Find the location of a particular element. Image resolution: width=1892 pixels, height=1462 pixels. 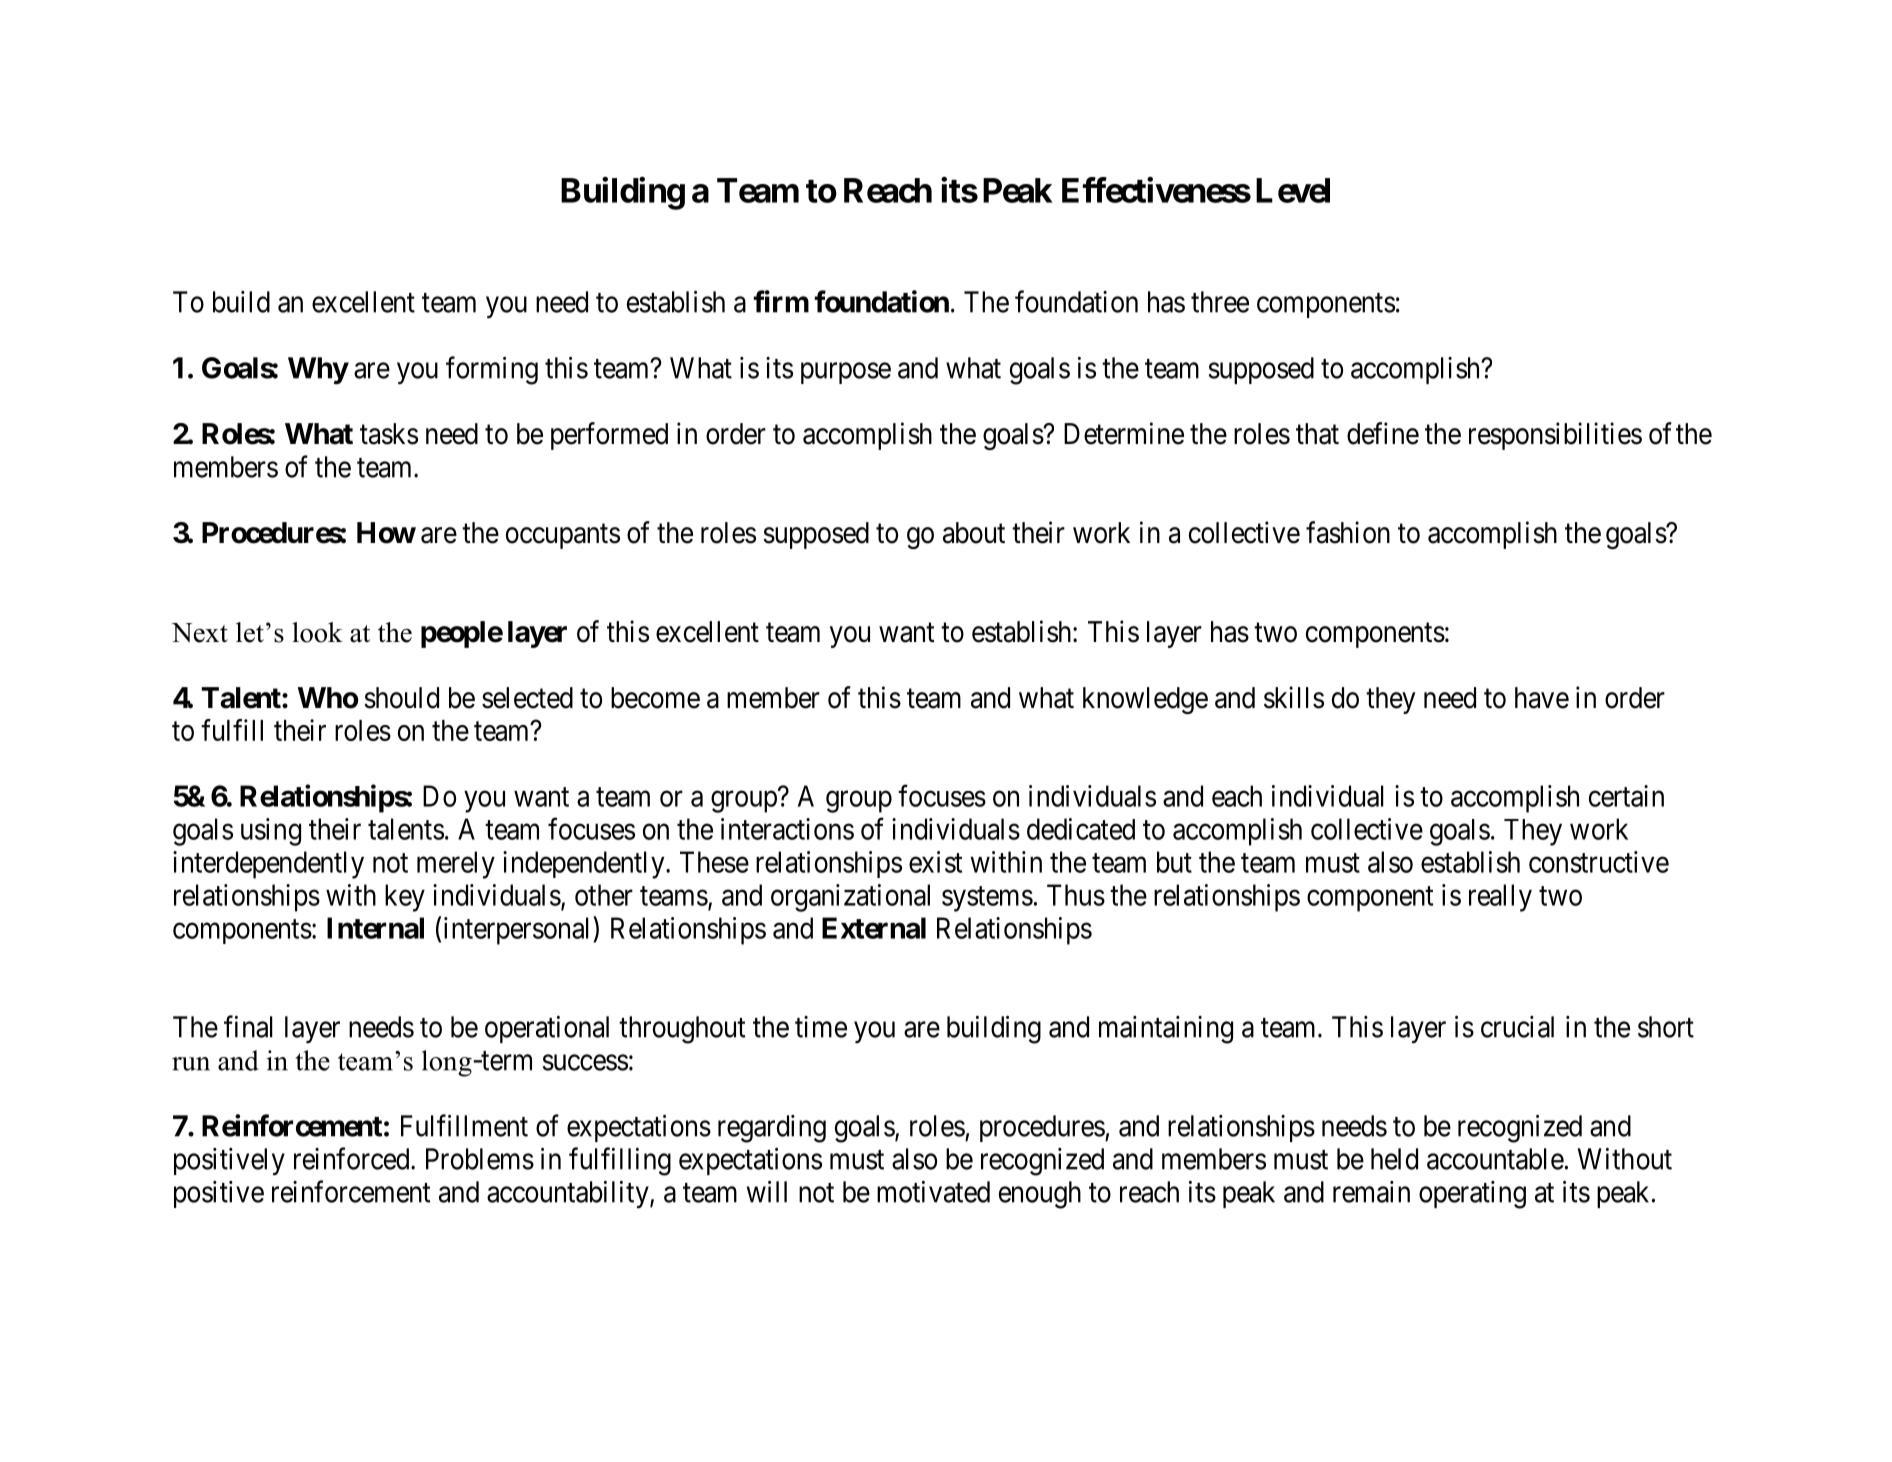

should is located at coordinates (401, 698).
